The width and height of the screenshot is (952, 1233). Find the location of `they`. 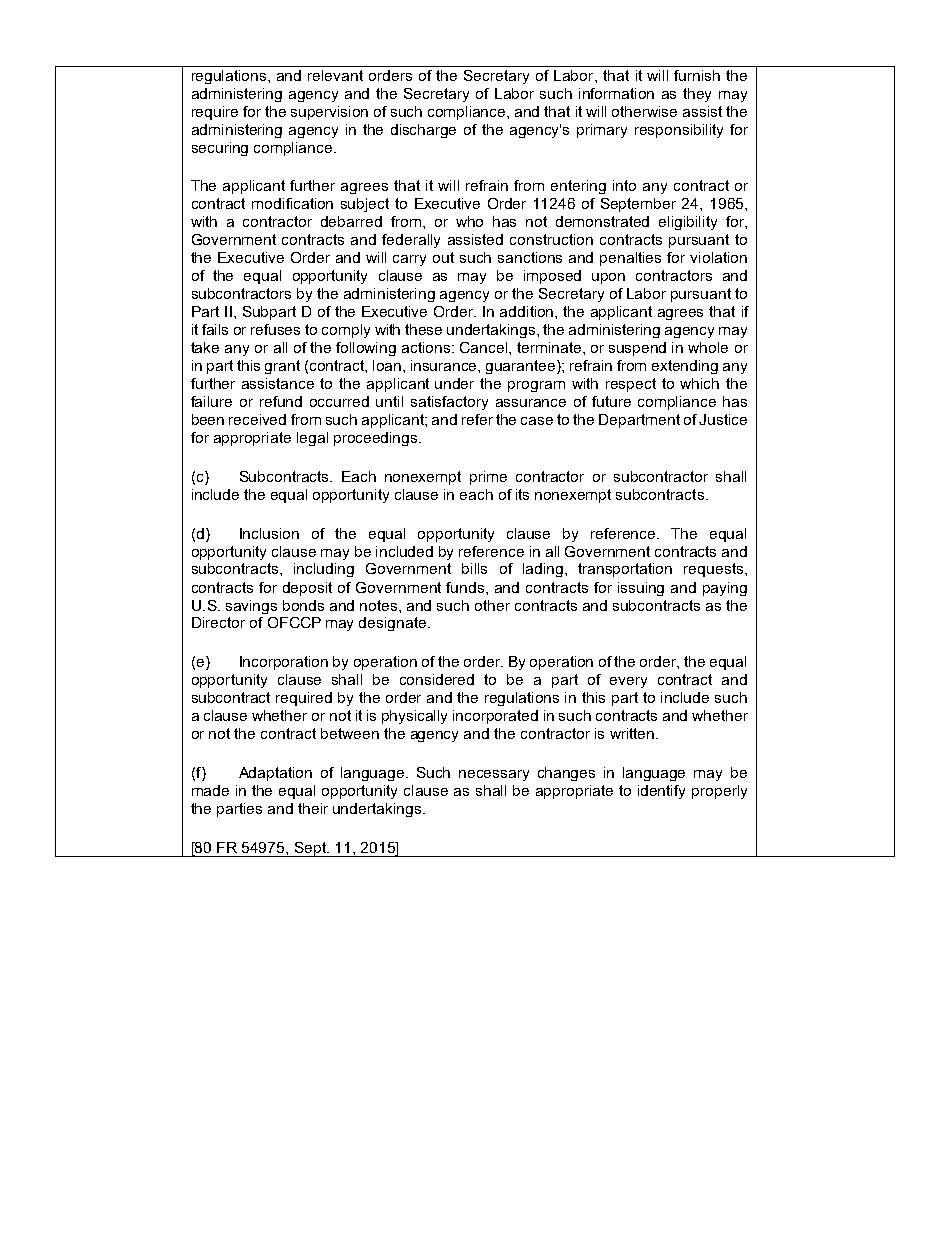

they is located at coordinates (697, 95).
